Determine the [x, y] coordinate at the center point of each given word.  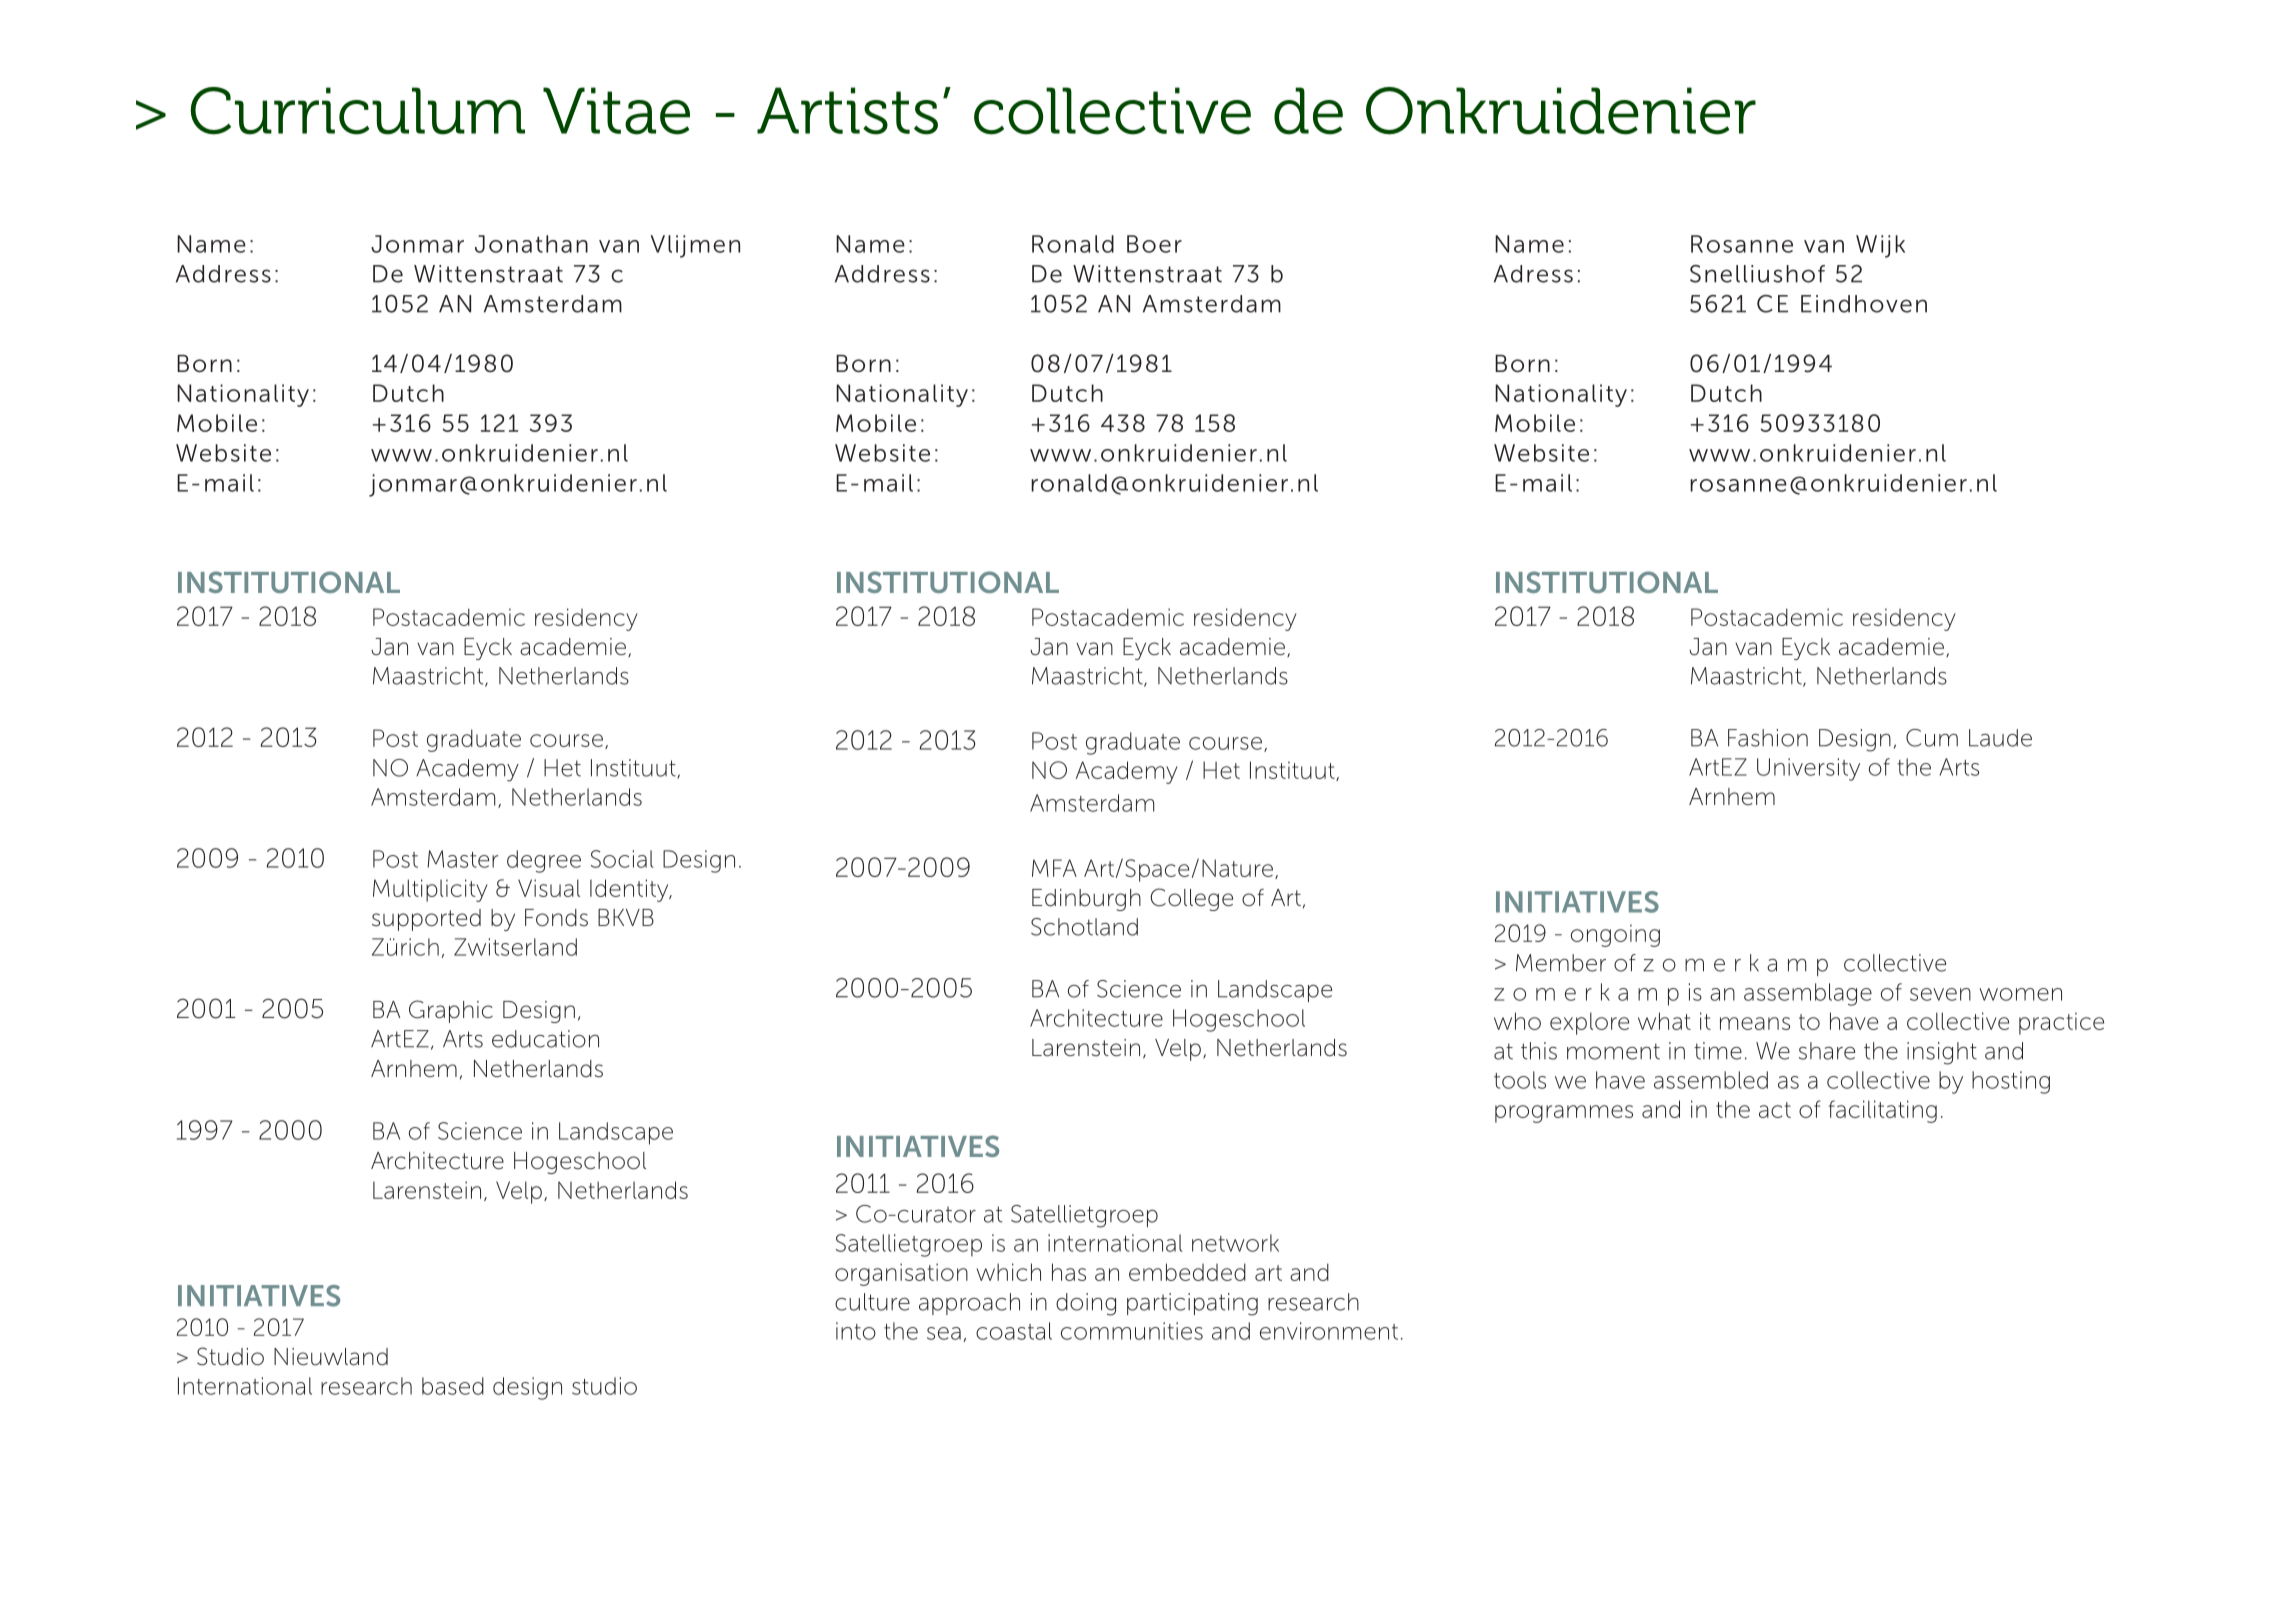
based [453, 1386]
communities [1132, 1331]
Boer [1154, 244]
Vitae [616, 111]
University [1808, 769]
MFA [1054, 868]
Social [622, 859]
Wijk [1880, 246]
